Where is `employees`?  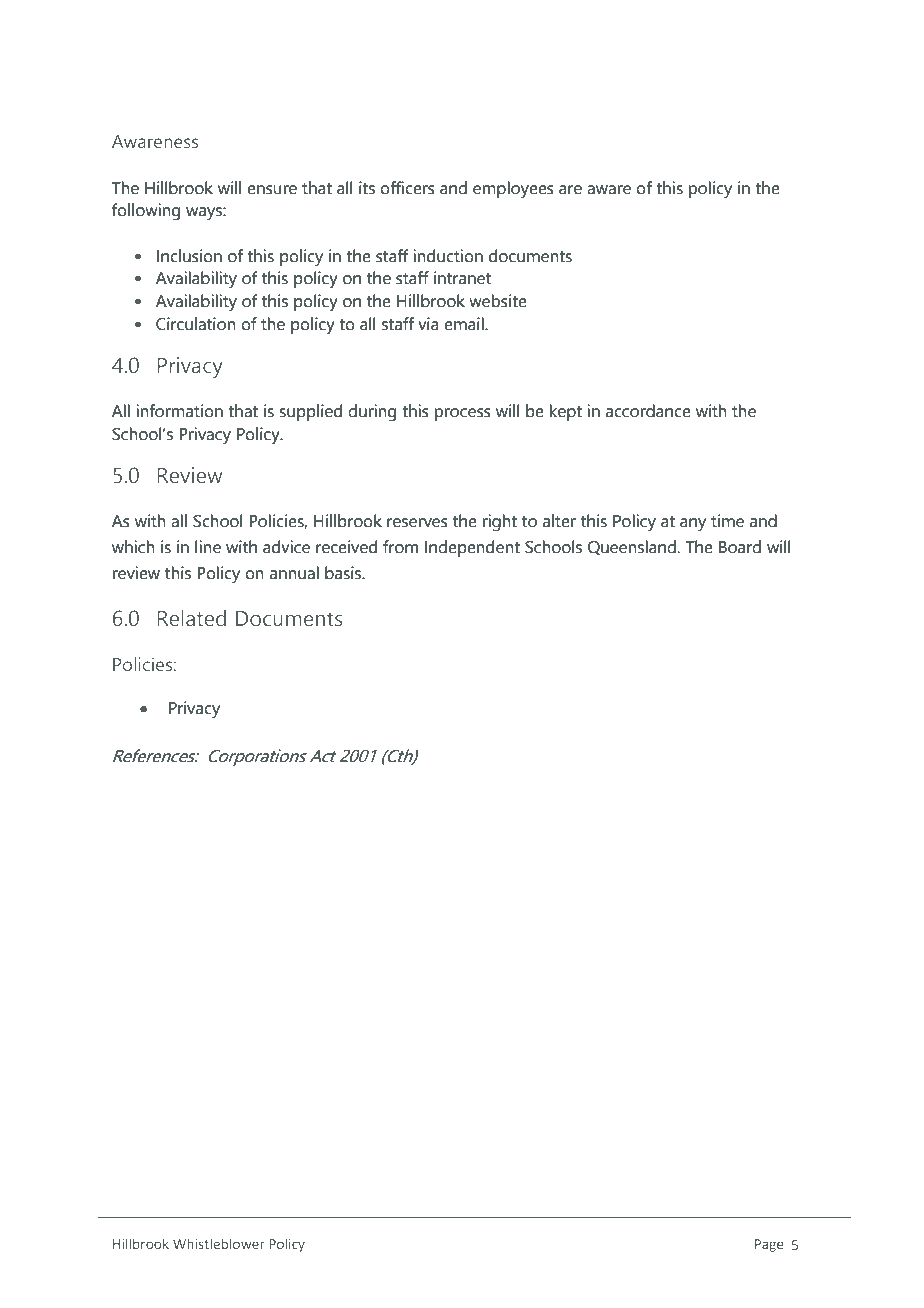 employees is located at coordinates (513, 190).
